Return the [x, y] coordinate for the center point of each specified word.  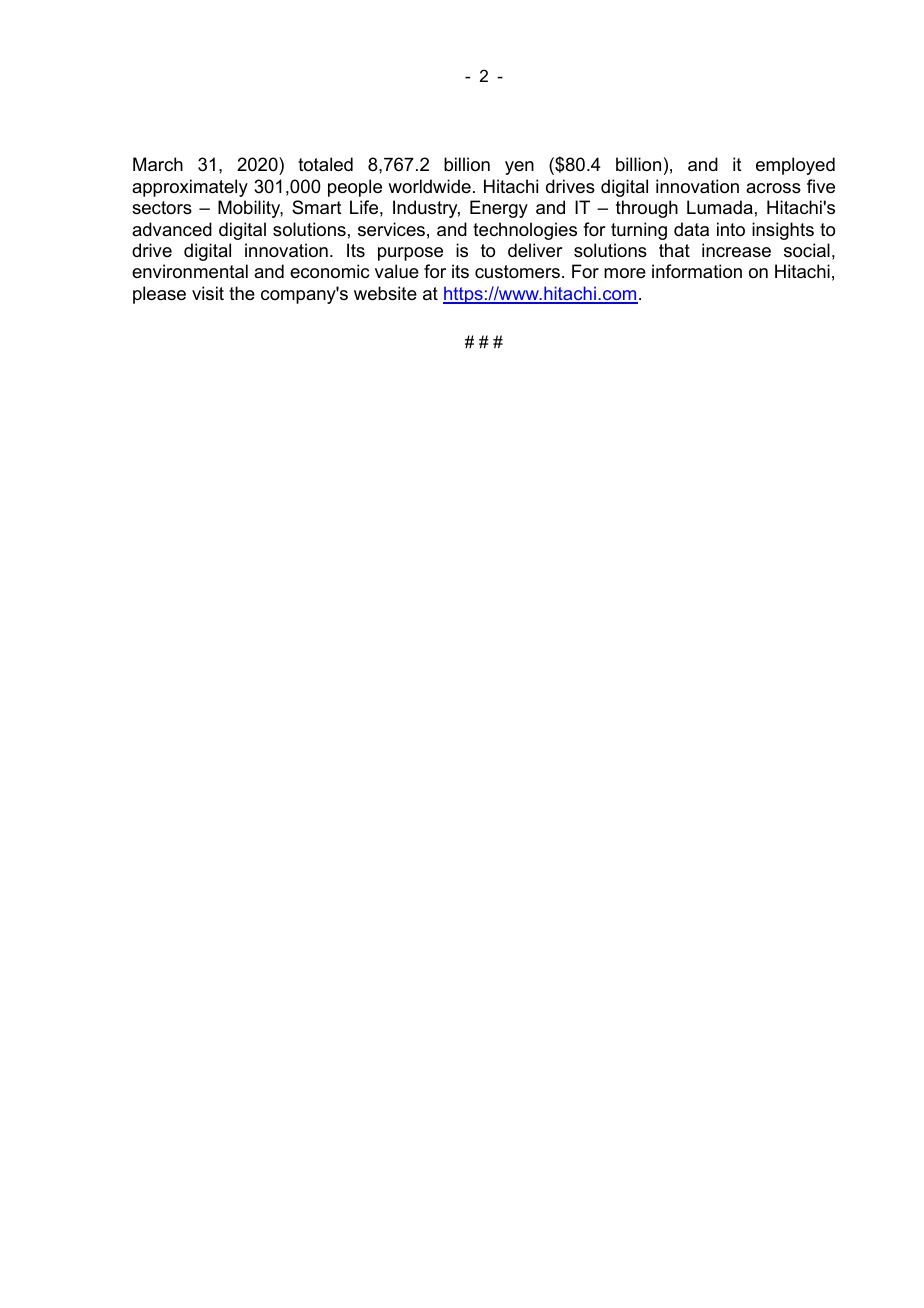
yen [519, 168]
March [158, 164]
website [385, 293]
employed [795, 166]
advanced [172, 229]
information [697, 271]
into [731, 229]
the [242, 293]
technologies [525, 231]
